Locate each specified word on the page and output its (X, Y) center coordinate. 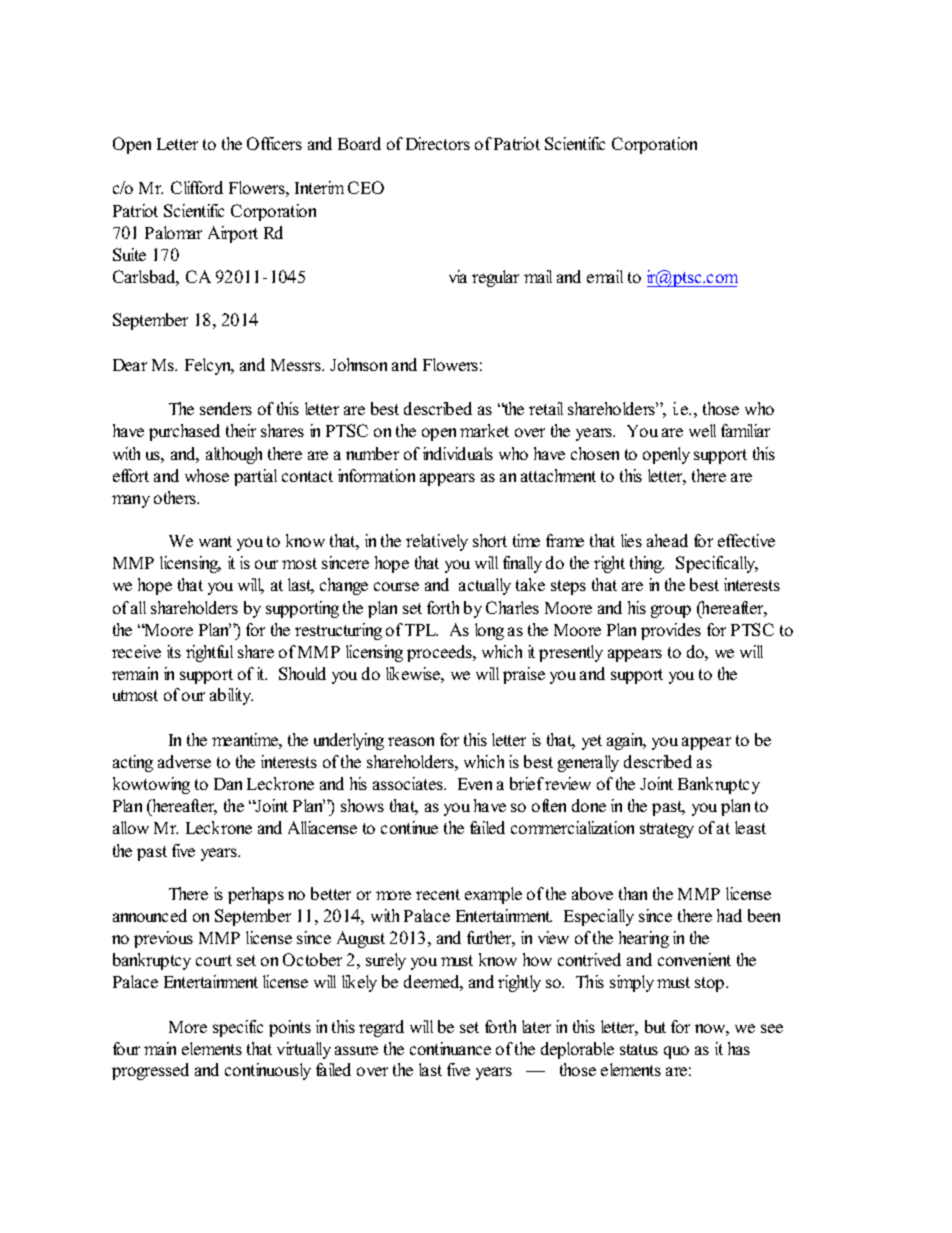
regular (495, 278)
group (671, 611)
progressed (150, 1071)
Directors (438, 143)
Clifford (197, 187)
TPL (421, 630)
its (174, 651)
